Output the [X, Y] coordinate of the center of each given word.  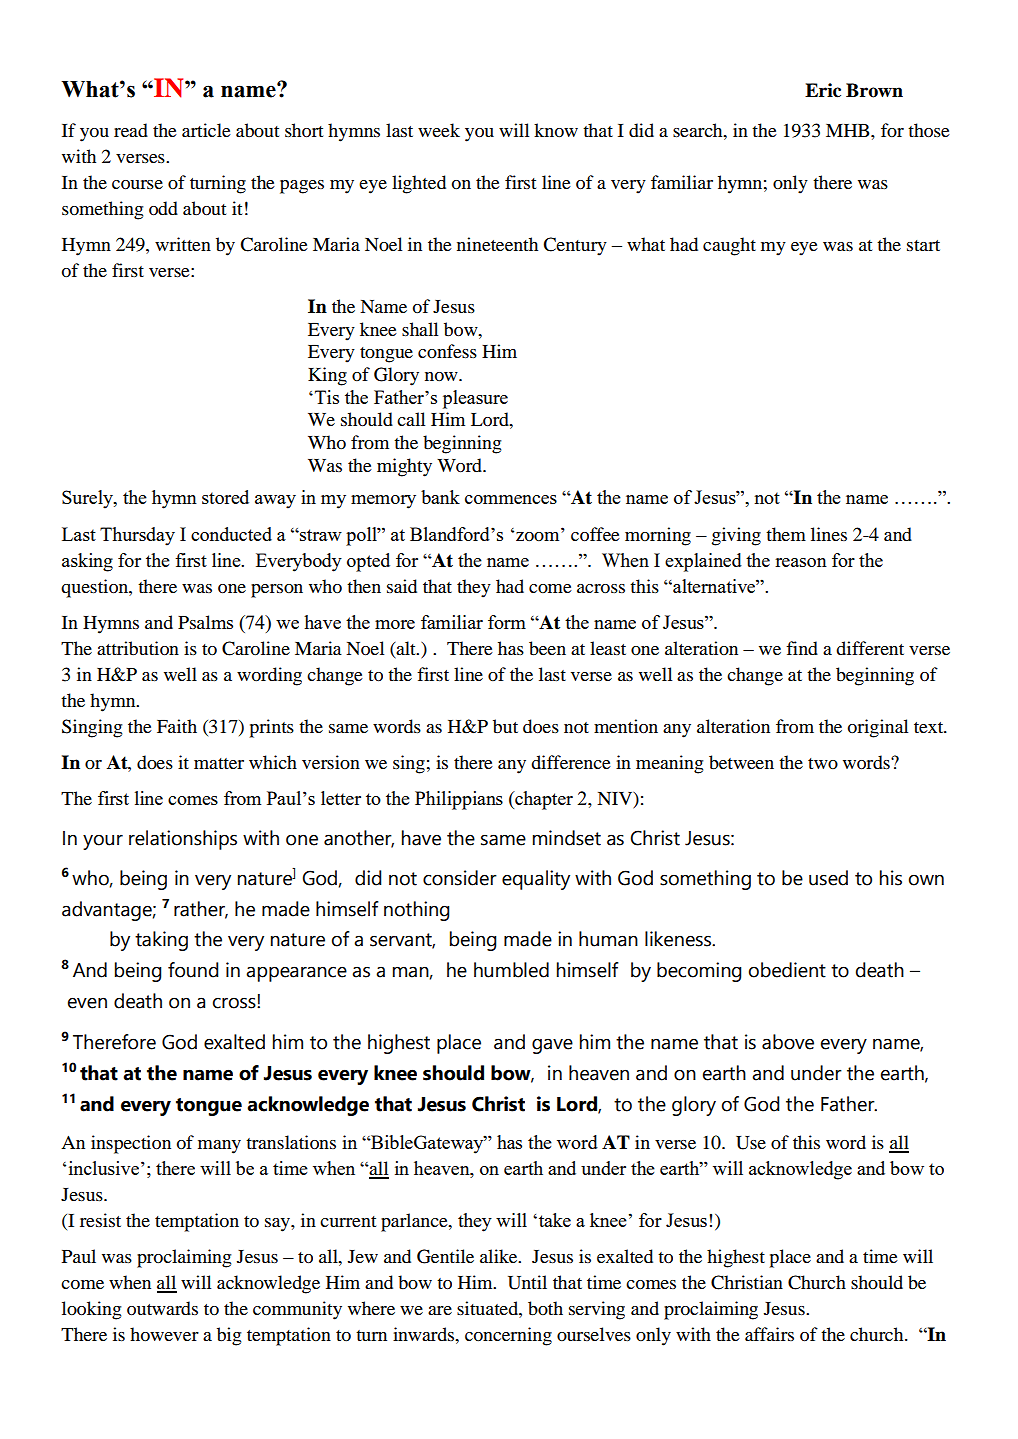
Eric [823, 90]
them [786, 534]
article [206, 130]
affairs [769, 1334]
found [193, 970]
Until [527, 1282]
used [828, 878]
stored [225, 497]
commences [511, 499]
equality [536, 880]
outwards [162, 1308]
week [439, 130]
